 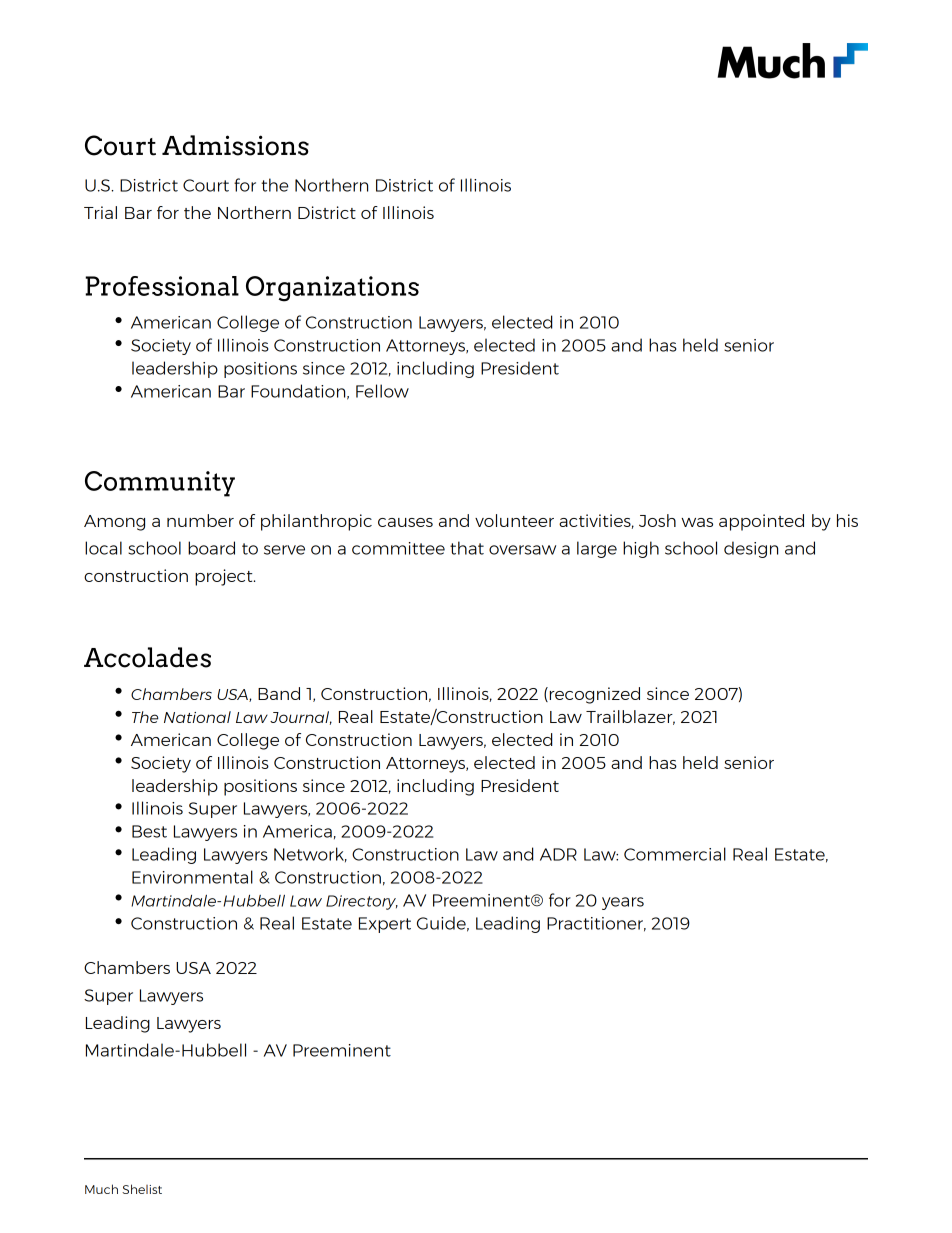 I want to click on ADR, so click(x=558, y=854).
